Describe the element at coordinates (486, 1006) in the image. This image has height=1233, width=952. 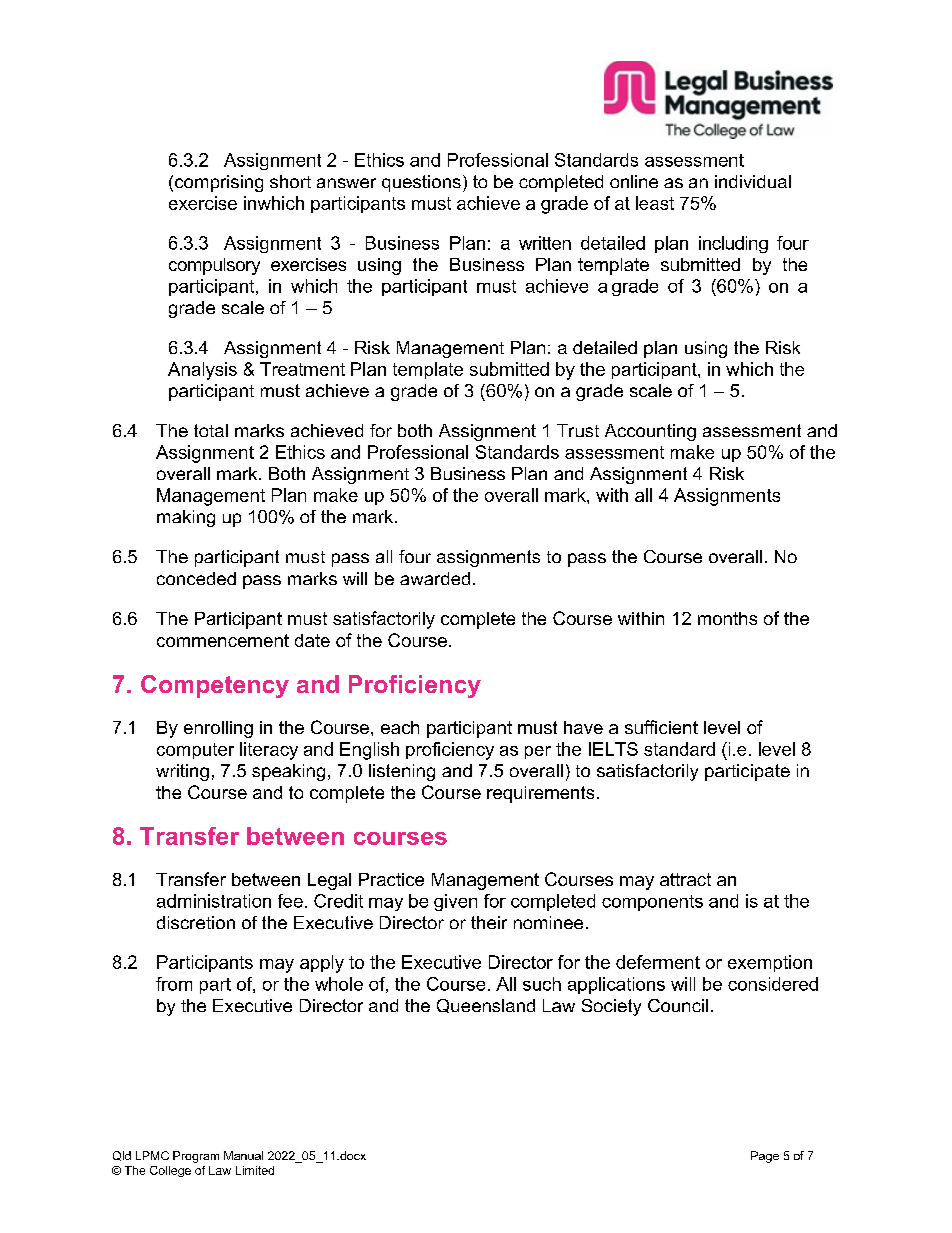
I see `Queensland` at that location.
